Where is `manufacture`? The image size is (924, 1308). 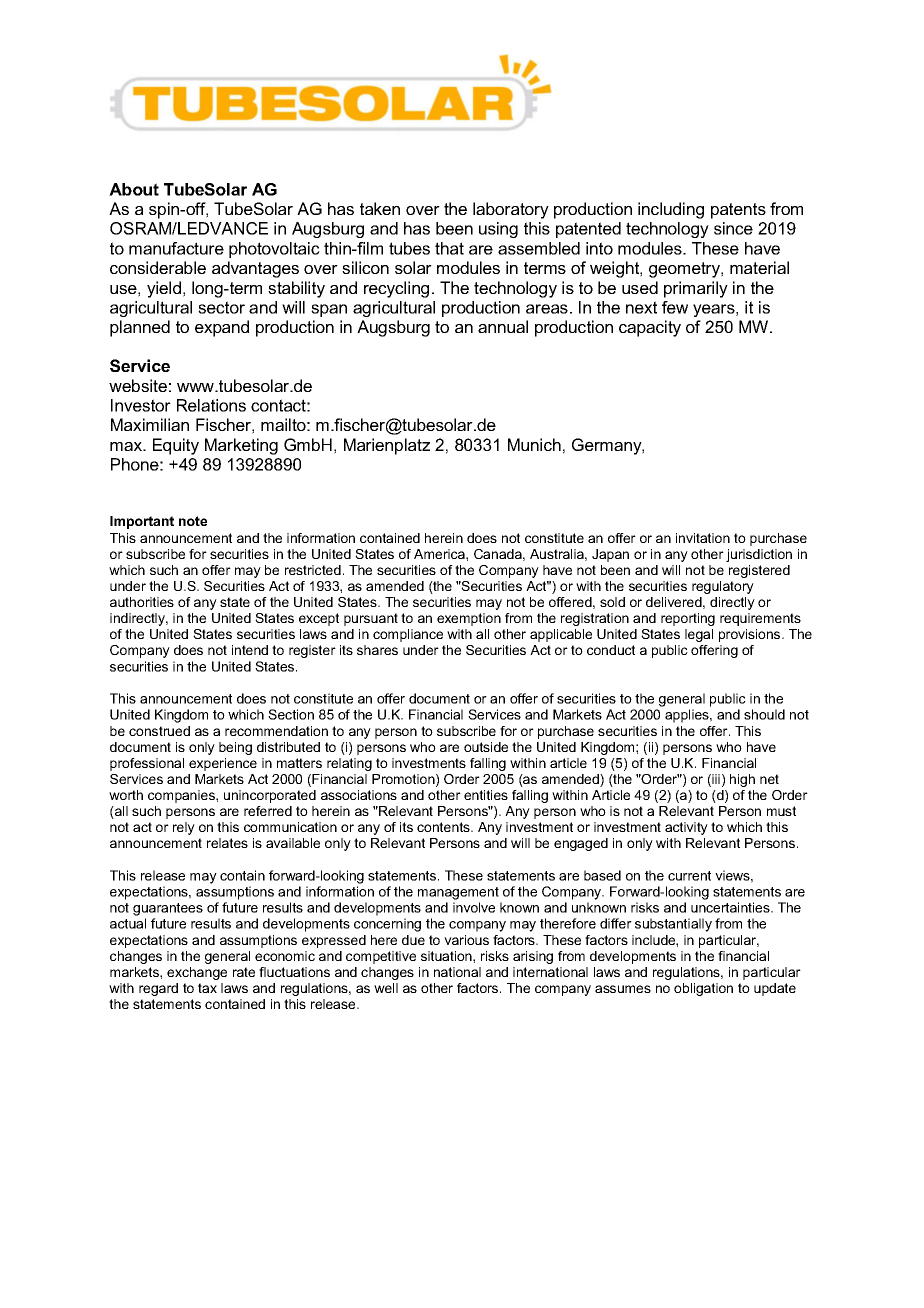
manufacture is located at coordinates (176, 248).
